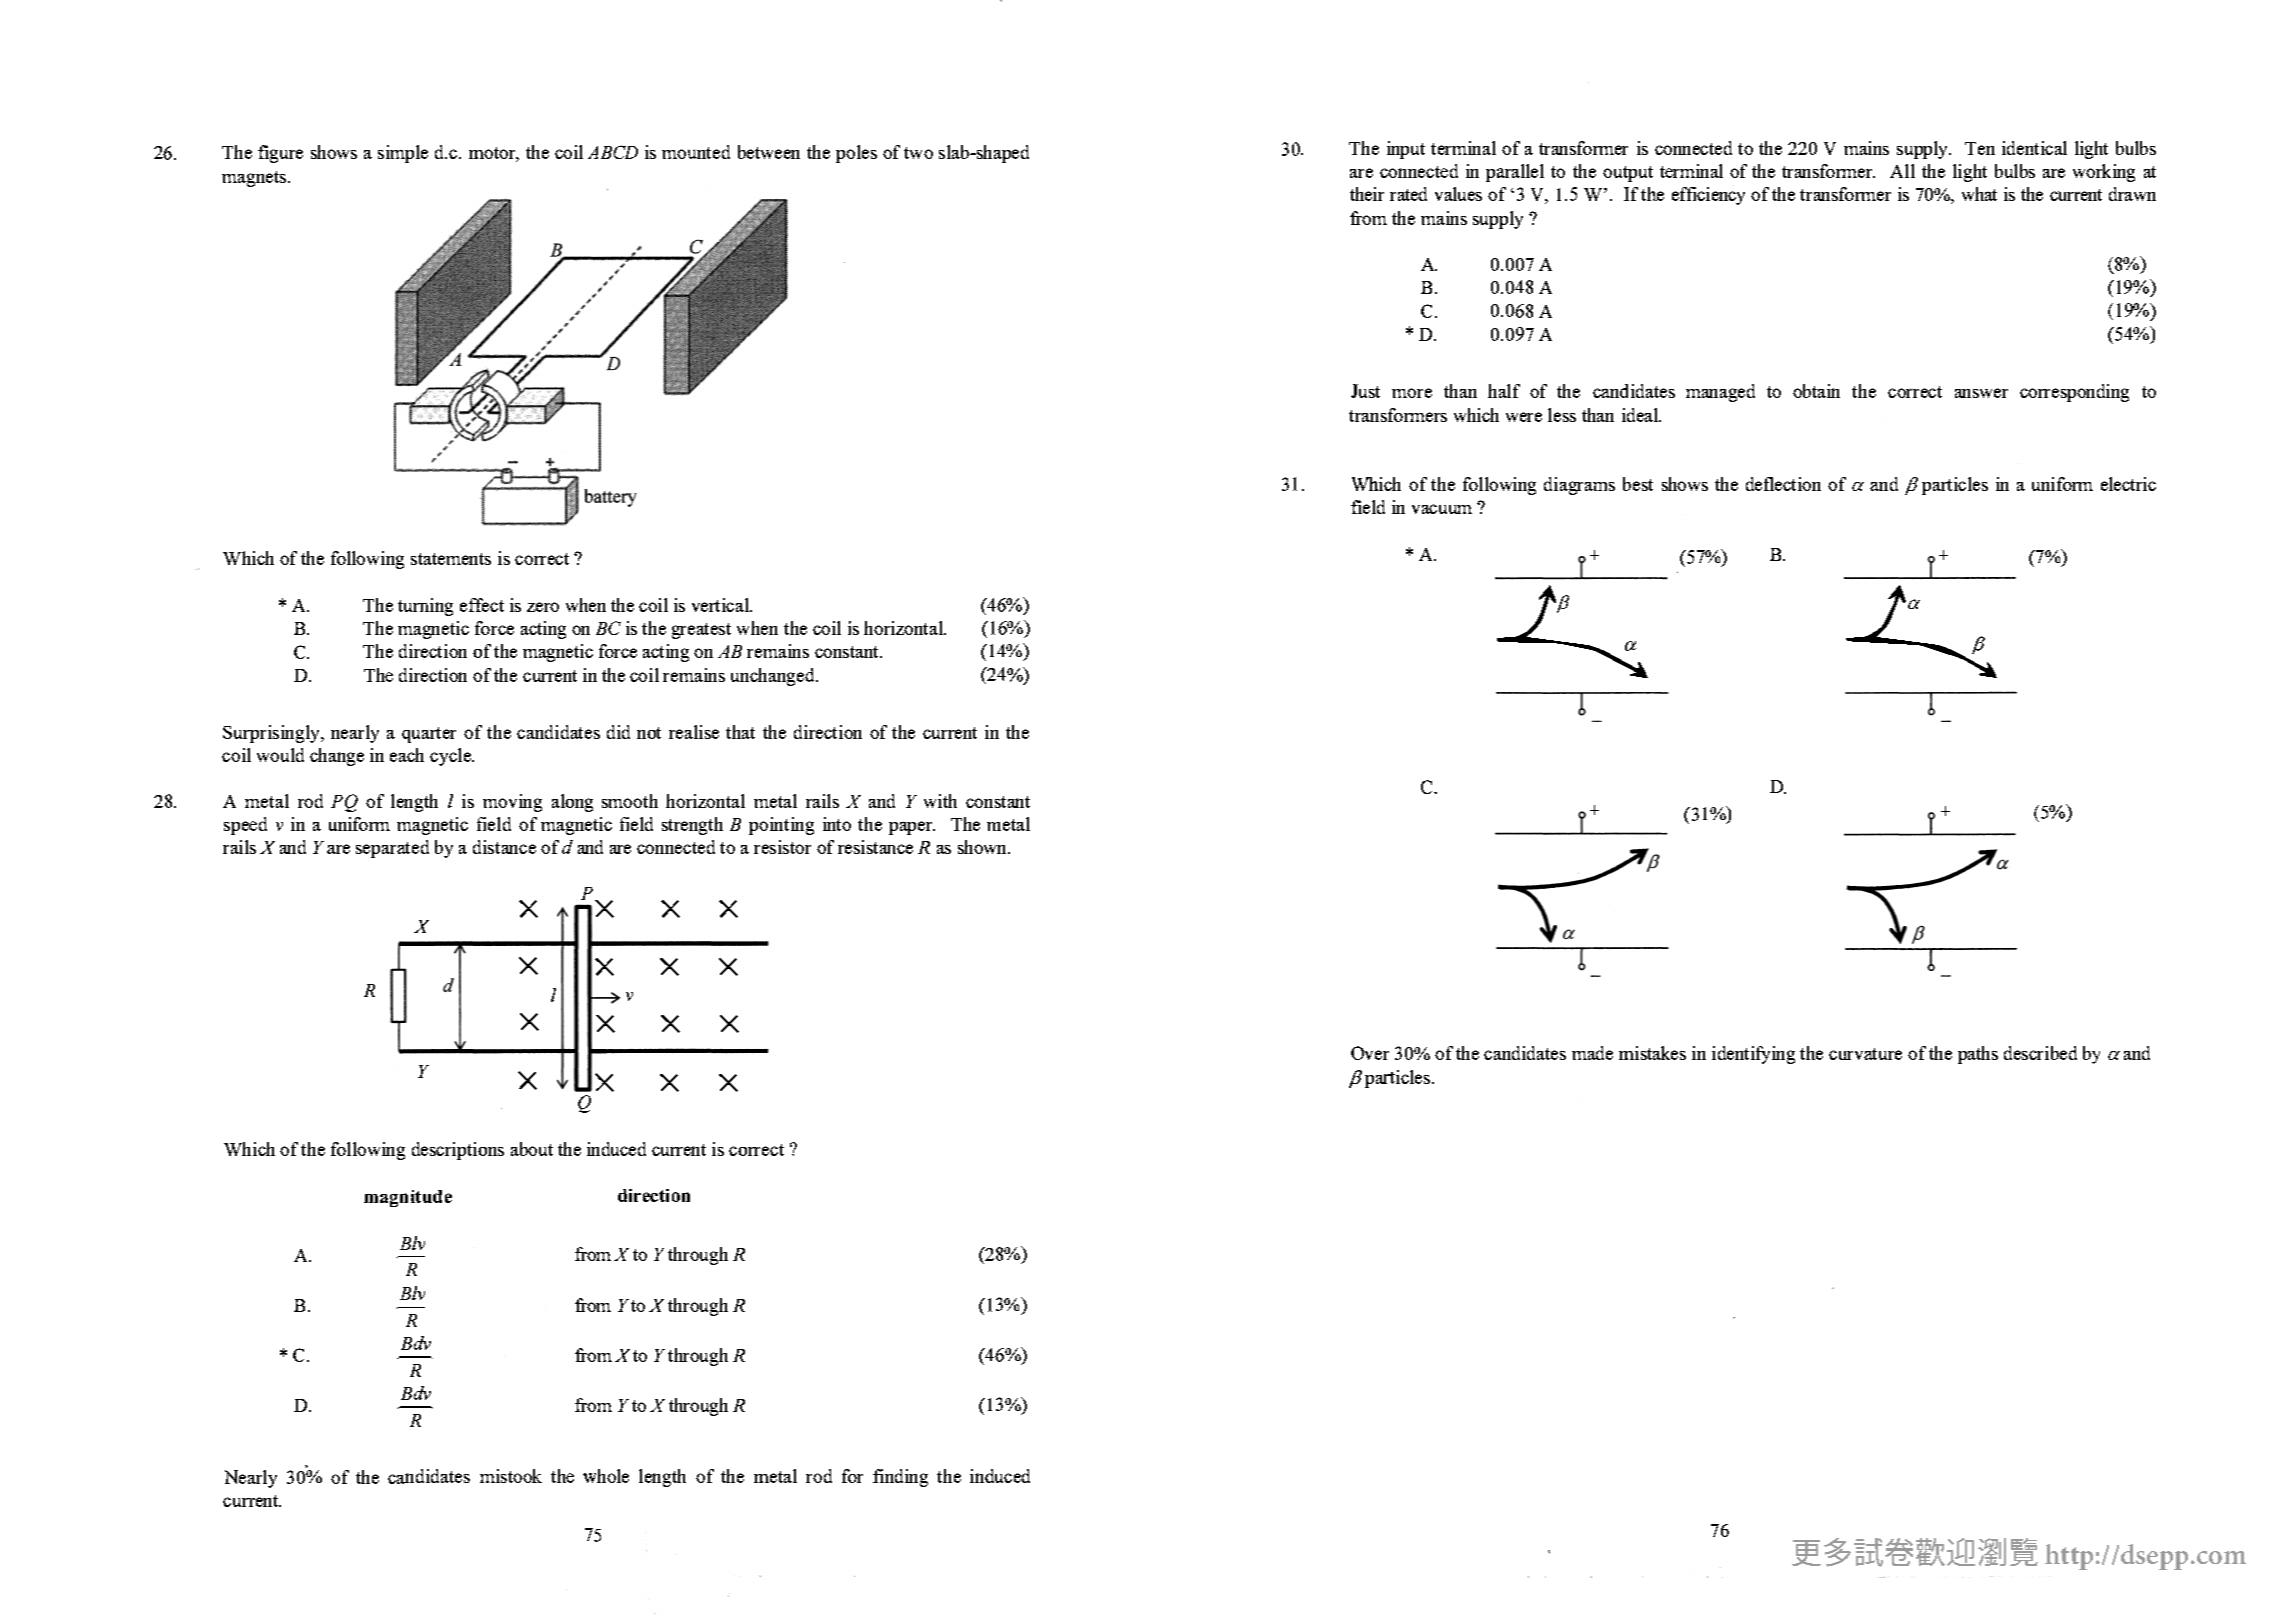  What do you see at coordinates (1865, 1054) in the screenshot?
I see `curvature` at bounding box center [1865, 1054].
